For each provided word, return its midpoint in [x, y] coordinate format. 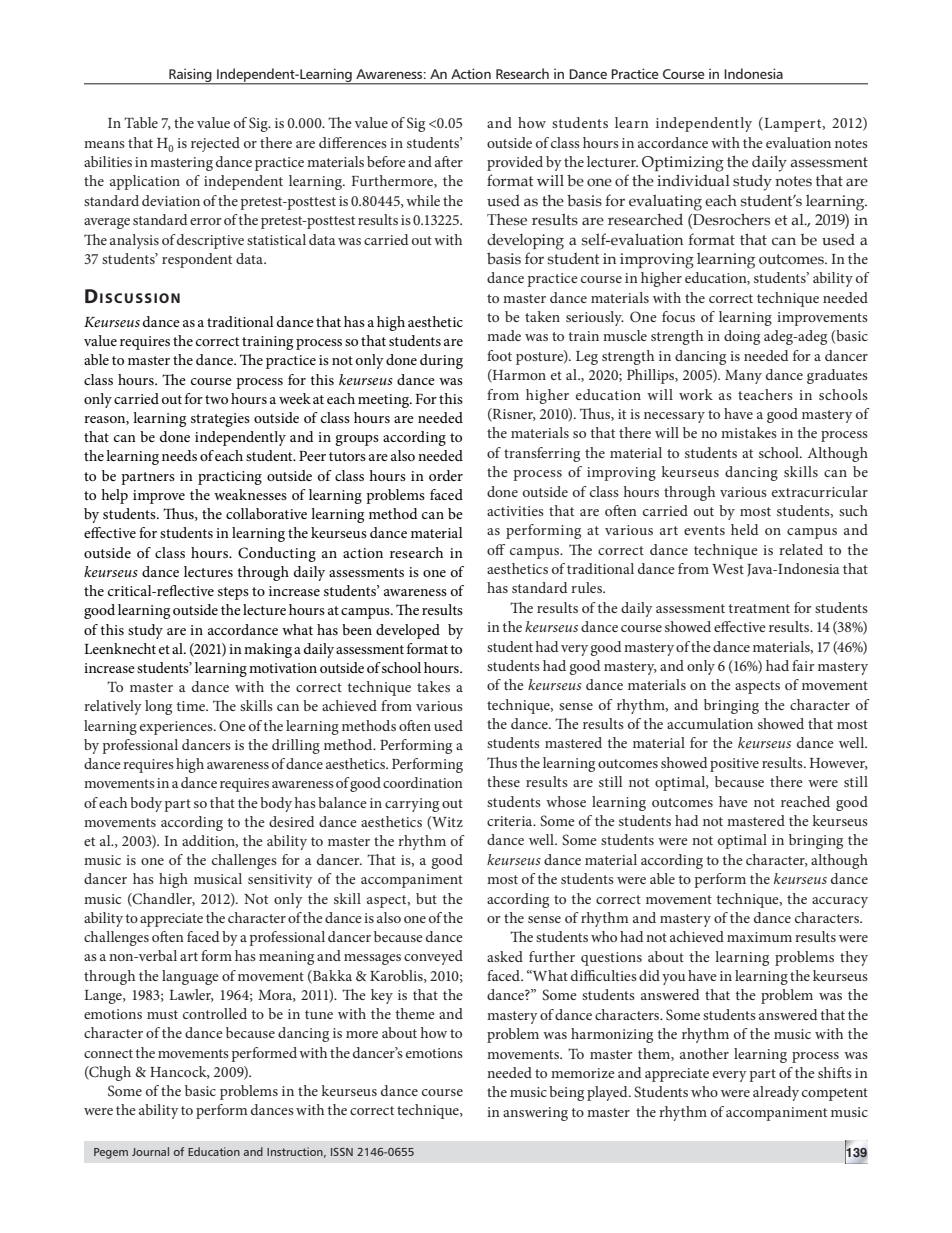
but [426, 898]
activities [515, 511]
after [449, 161]
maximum [759, 937]
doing [742, 337]
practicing [230, 478]
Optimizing [683, 164]
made [504, 335]
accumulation [710, 723]
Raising [190, 76]
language [190, 977]
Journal [150, 1151]
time [192, 706]
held [744, 529]
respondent [197, 260]
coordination [423, 782]
